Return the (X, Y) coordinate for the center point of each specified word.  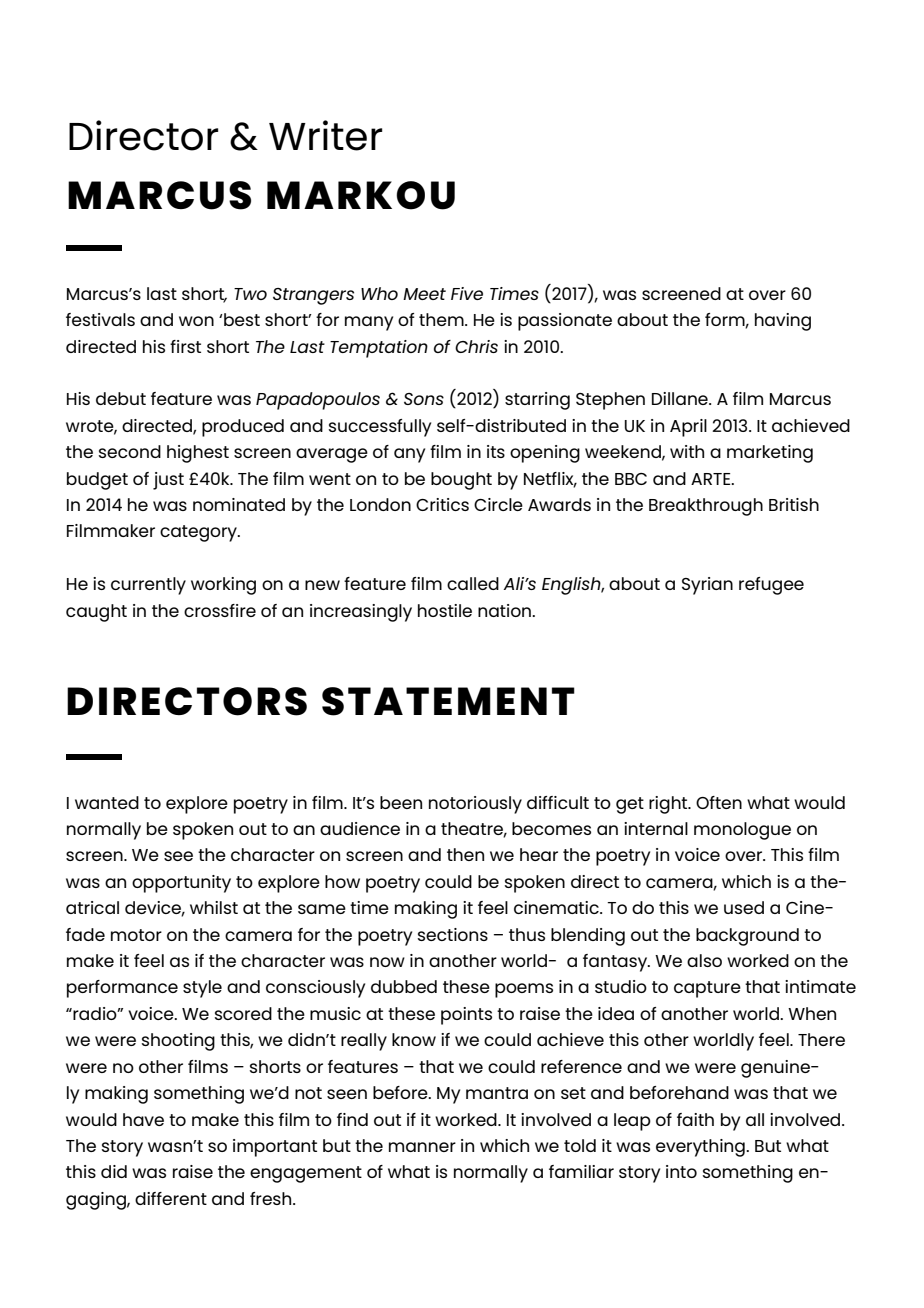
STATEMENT (448, 701)
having (783, 322)
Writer (325, 135)
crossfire (220, 610)
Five (467, 293)
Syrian (707, 586)
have (143, 1119)
